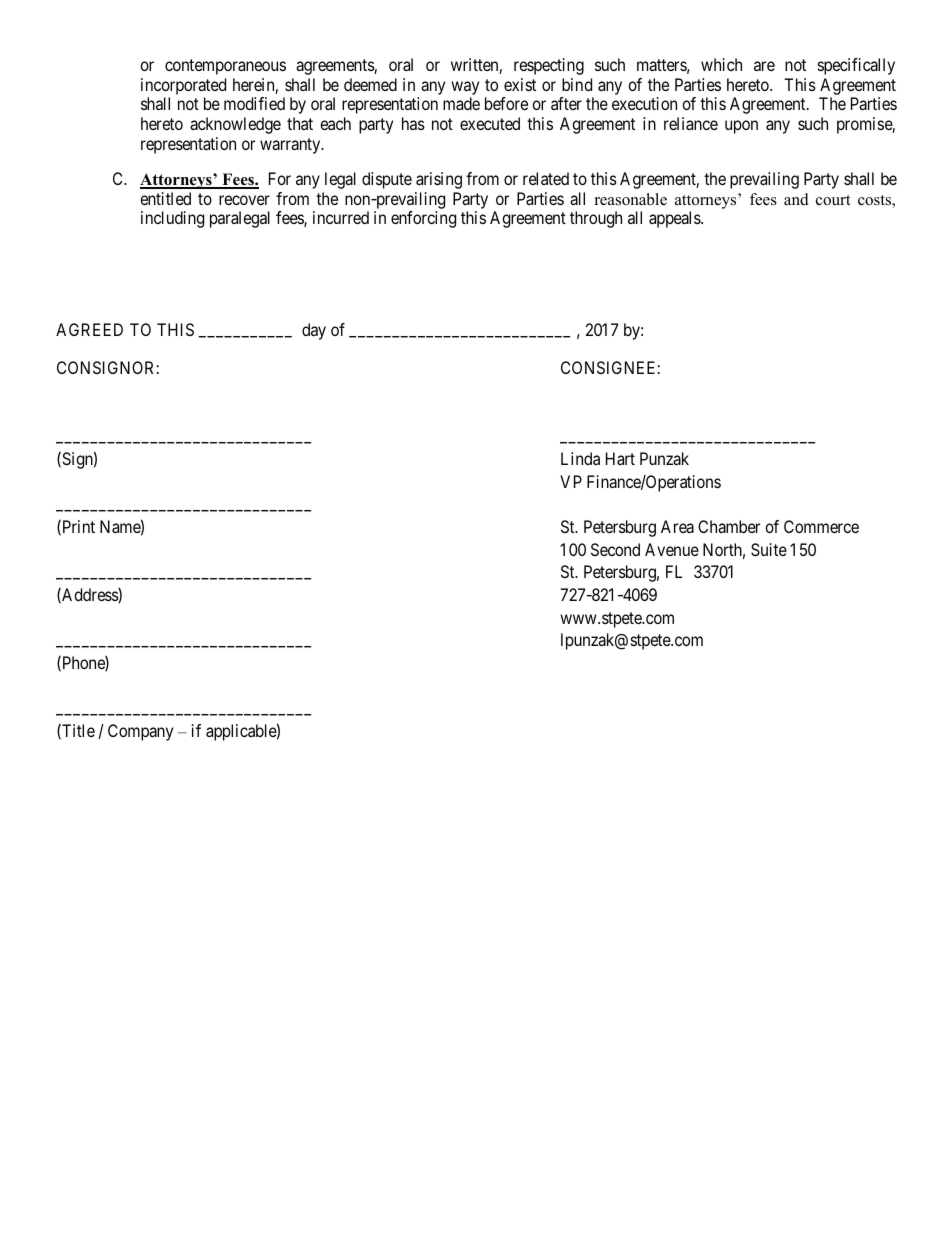 The height and width of the screenshot is (1233, 952). What do you see at coordinates (183, 86) in the screenshot?
I see `incorporated` at bounding box center [183, 86].
